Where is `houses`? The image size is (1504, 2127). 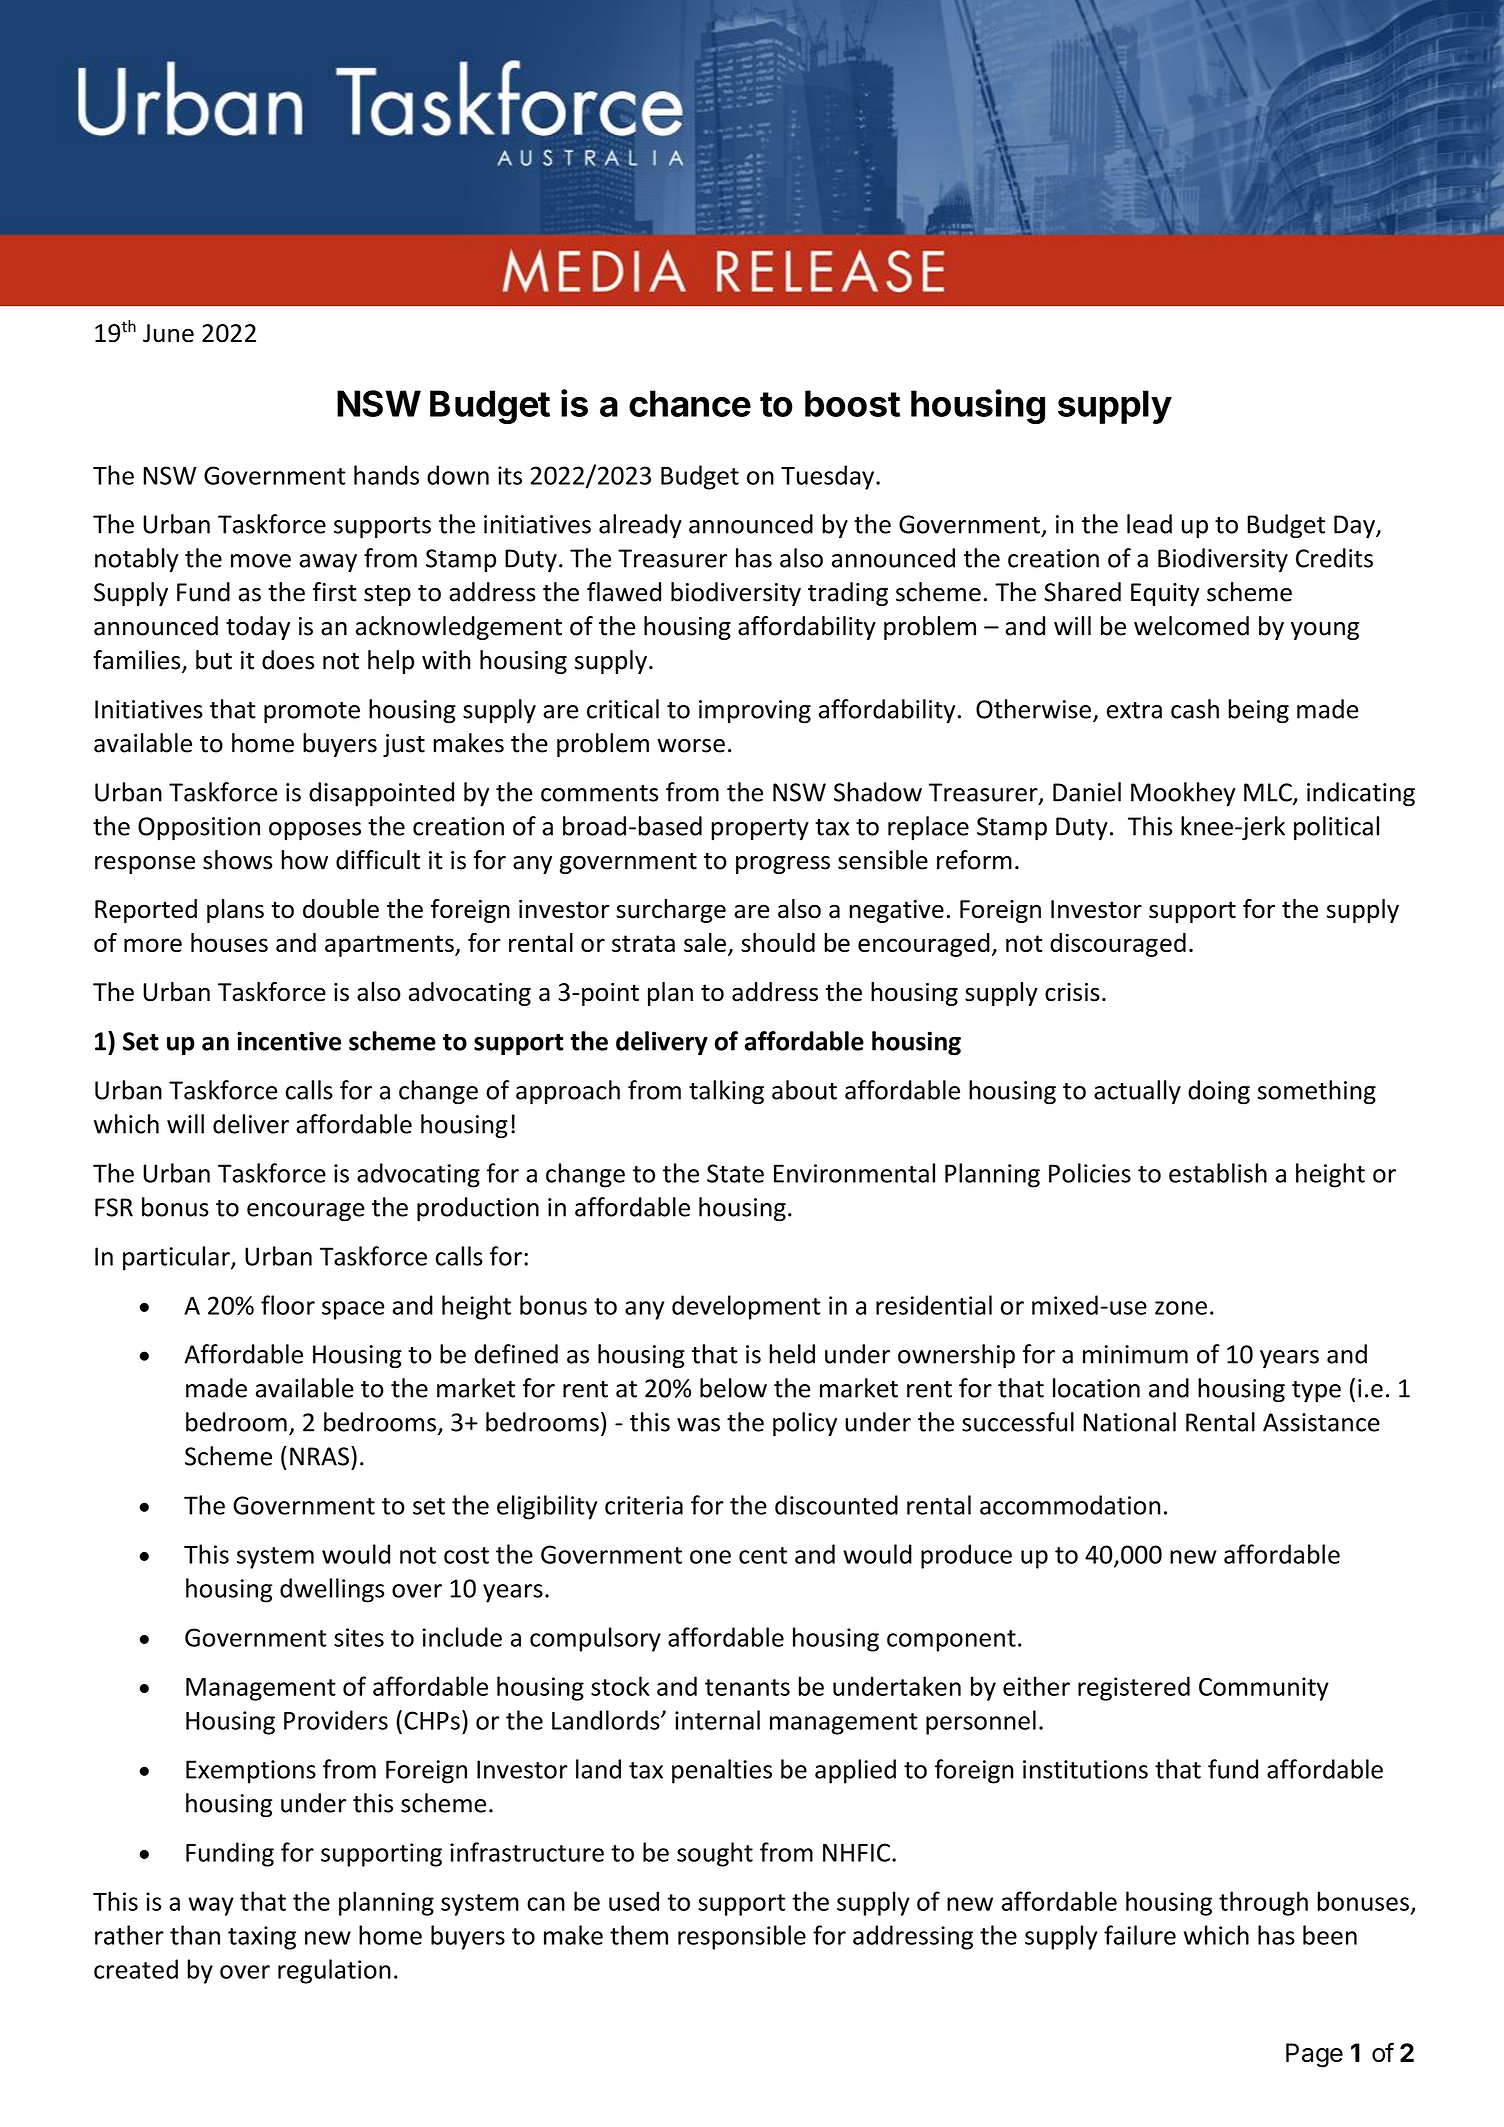 houses is located at coordinates (229, 942).
